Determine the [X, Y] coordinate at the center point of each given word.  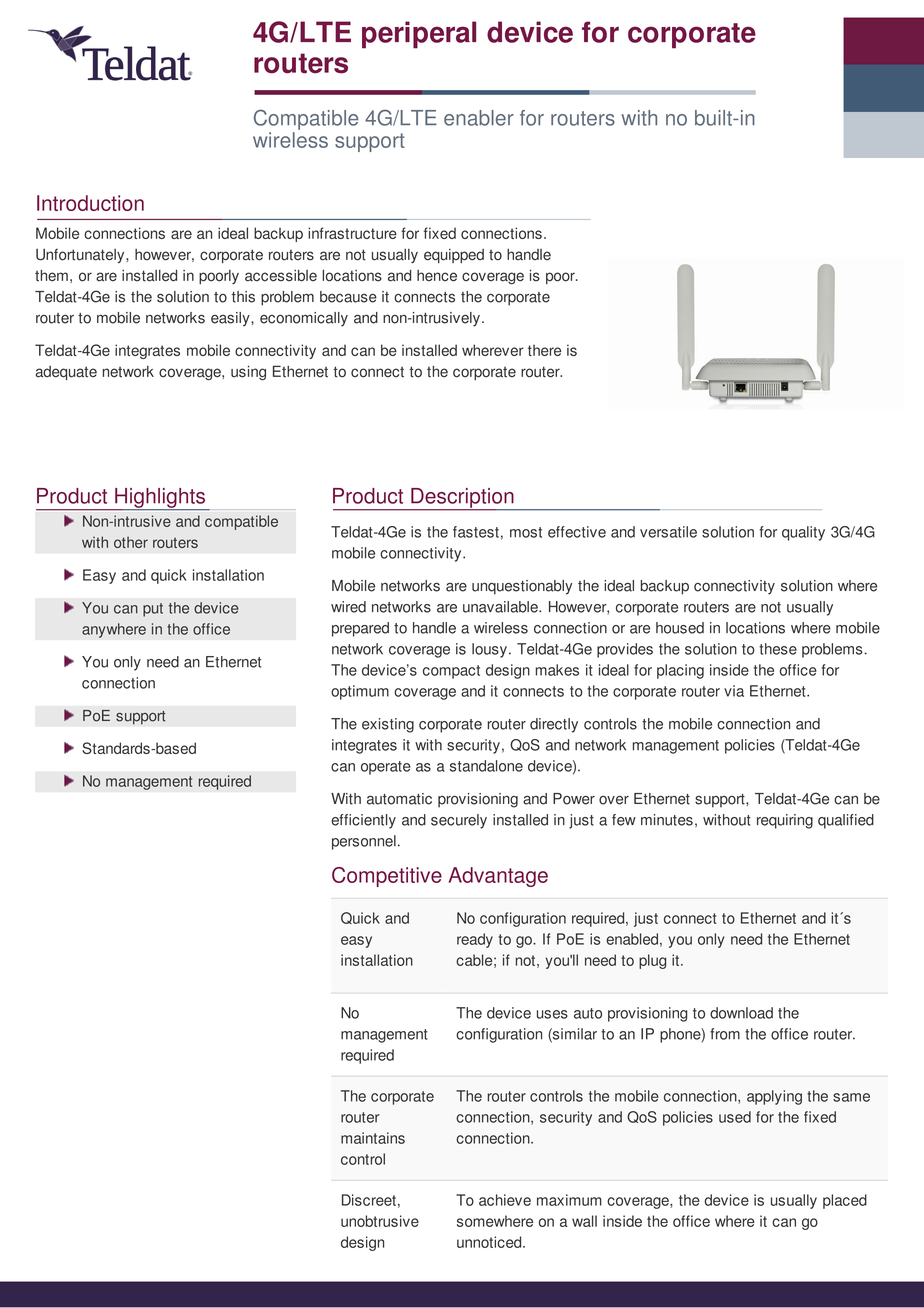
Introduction [90, 203]
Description [462, 499]
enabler [479, 118]
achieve [505, 1200]
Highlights [160, 499]
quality [803, 533]
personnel [364, 842]
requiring [785, 821]
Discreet [369, 1200]
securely [459, 821]
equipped [454, 256]
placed [845, 1201]
